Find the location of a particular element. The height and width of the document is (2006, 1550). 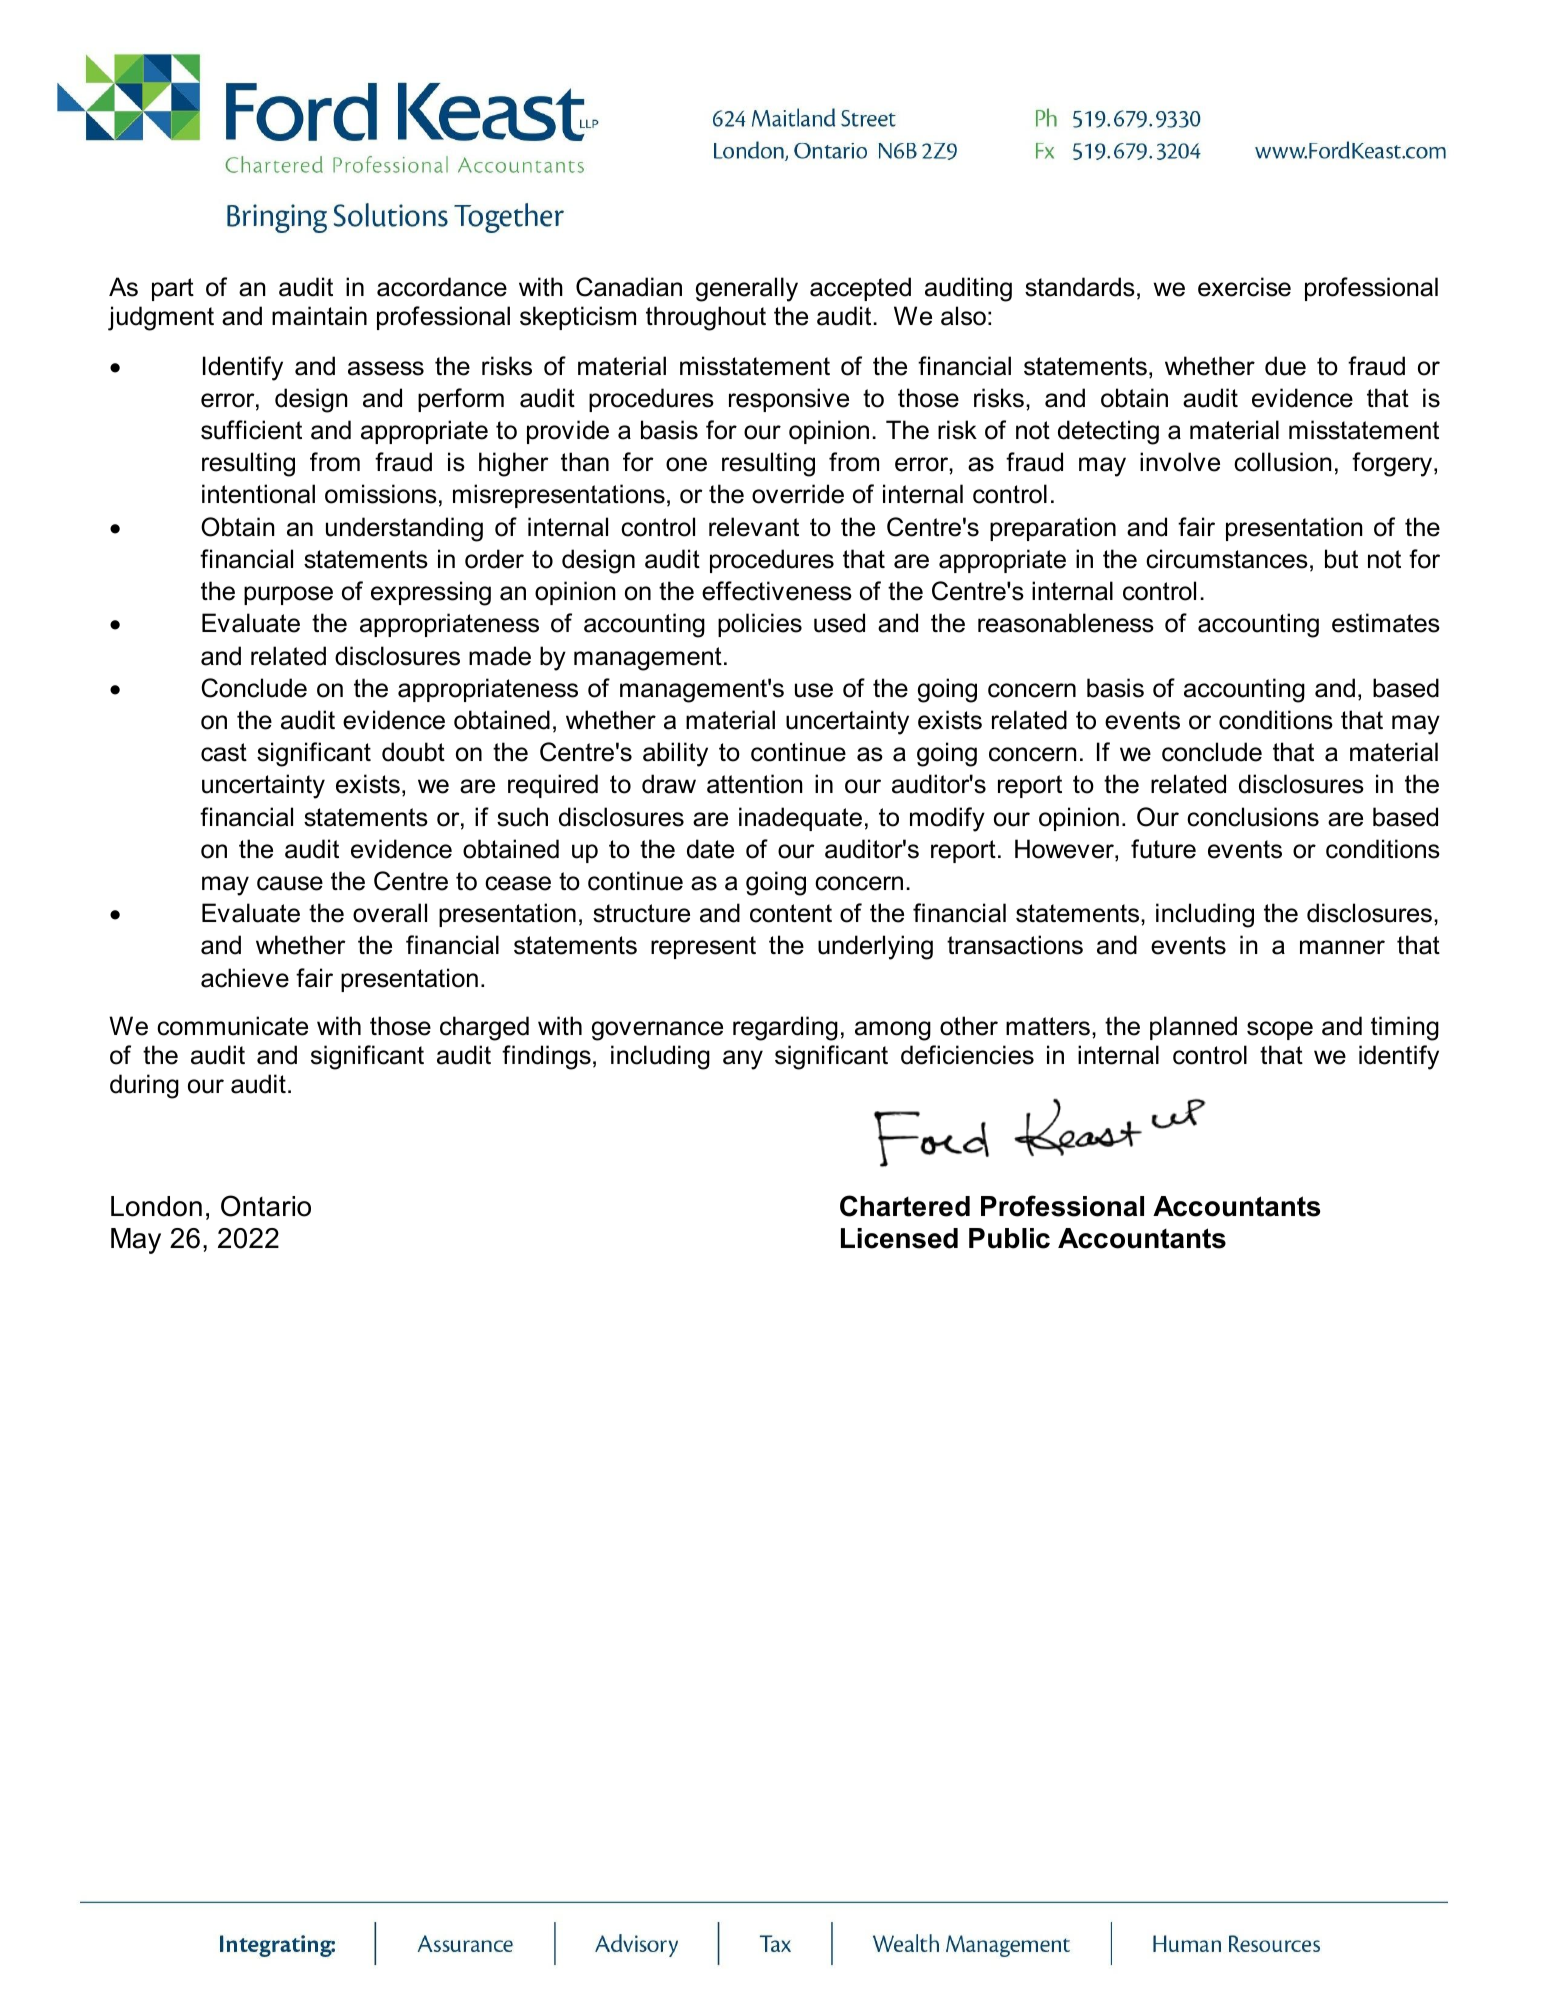

maintain is located at coordinates (319, 316).
